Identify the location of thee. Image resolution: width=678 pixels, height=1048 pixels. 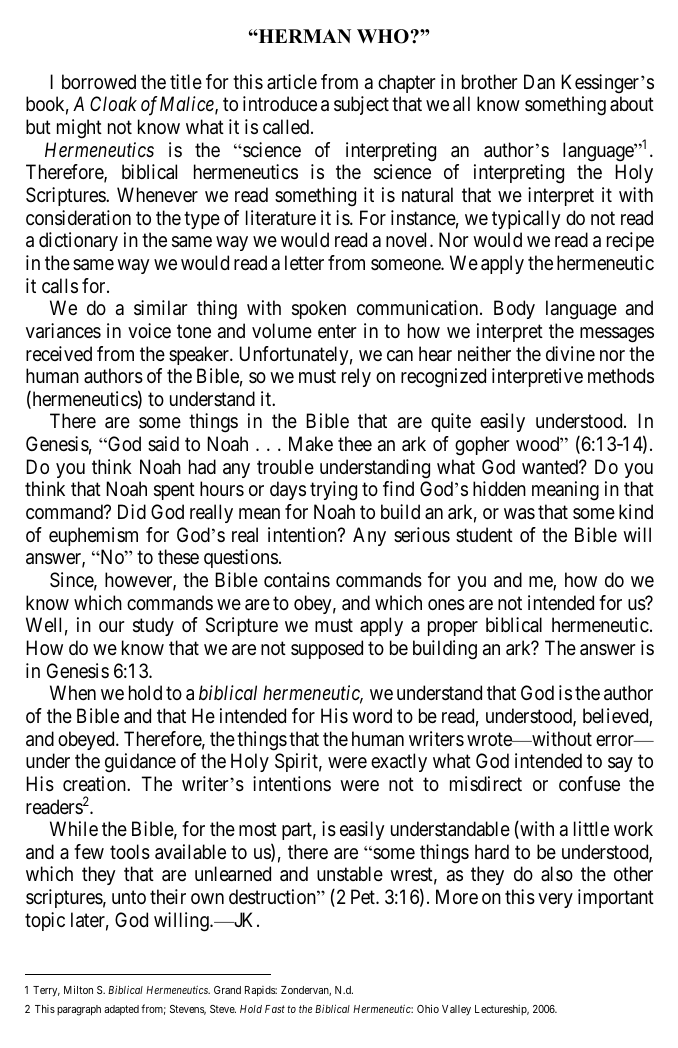
(355, 443).
